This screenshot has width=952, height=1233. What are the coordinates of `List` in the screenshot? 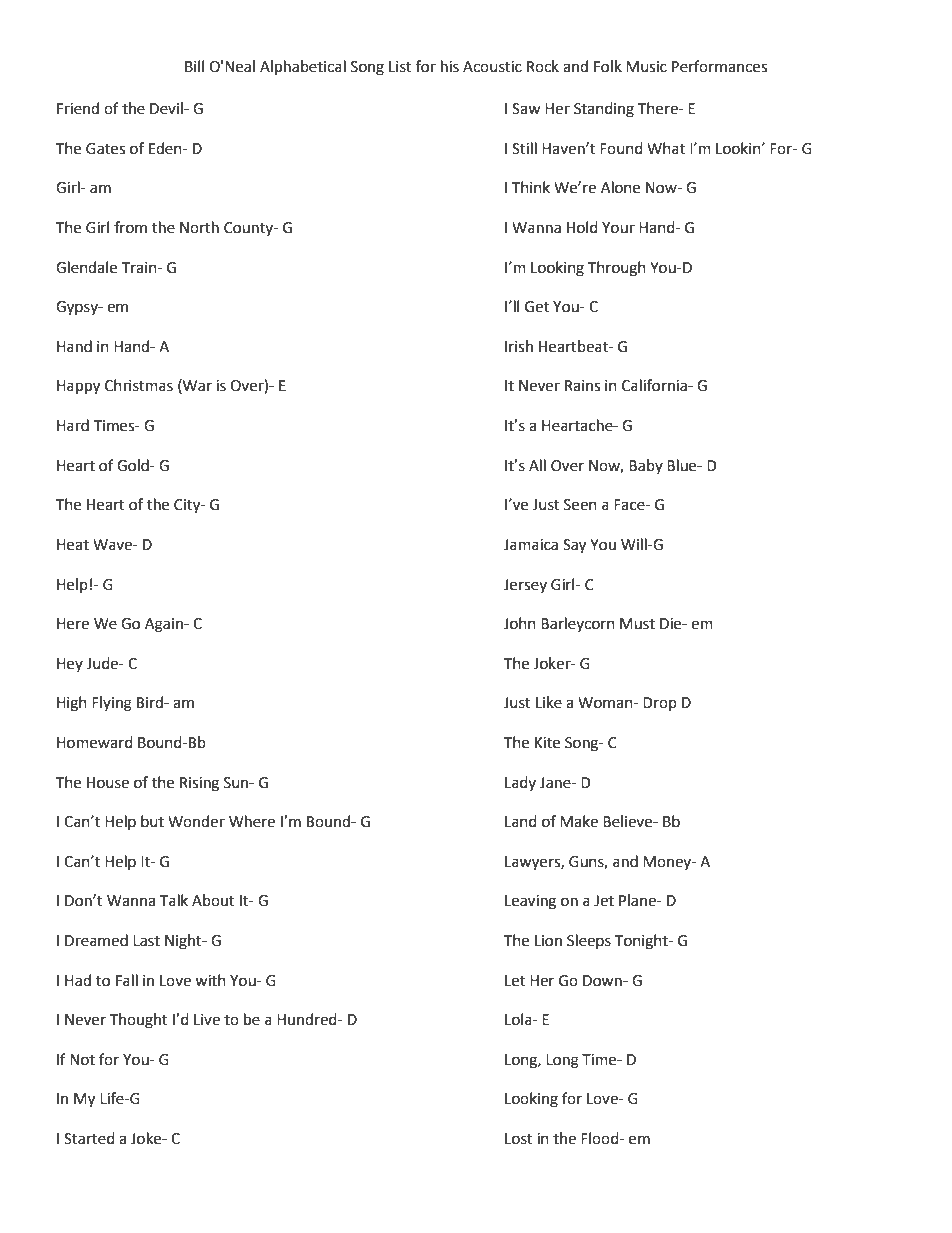 It's located at (400, 67).
